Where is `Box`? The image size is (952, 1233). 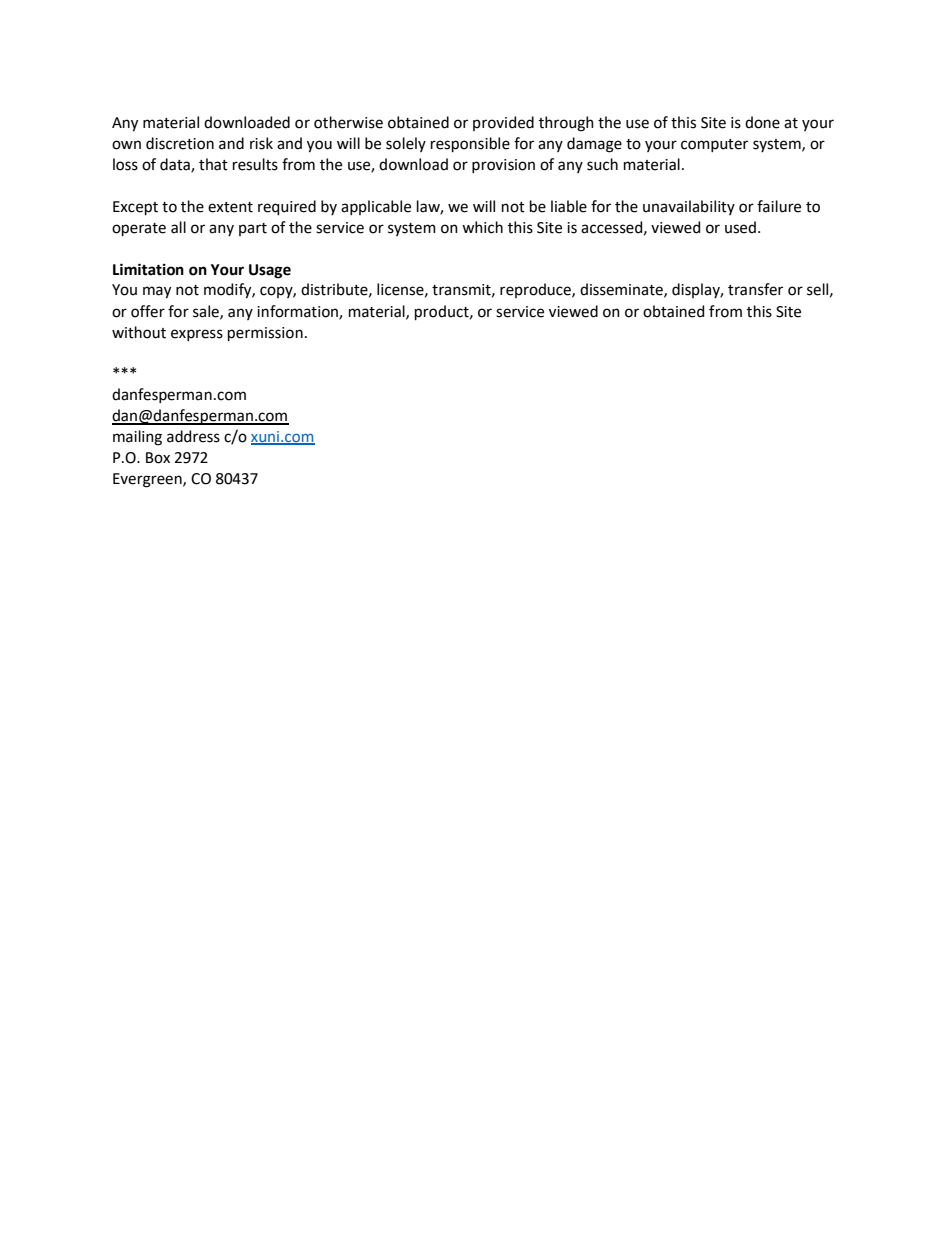
Box is located at coordinates (158, 458).
